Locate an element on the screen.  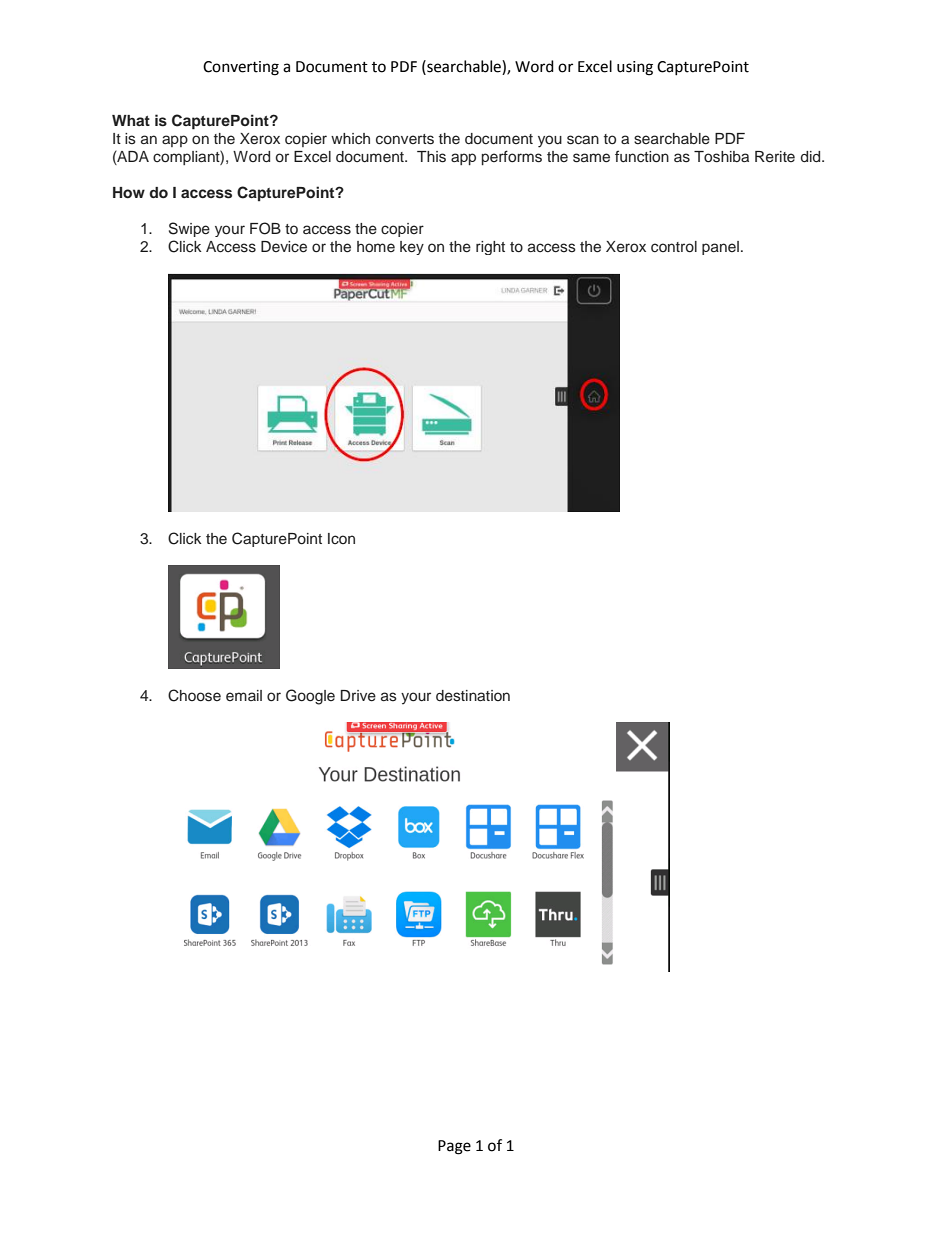
Choose is located at coordinates (194, 695).
